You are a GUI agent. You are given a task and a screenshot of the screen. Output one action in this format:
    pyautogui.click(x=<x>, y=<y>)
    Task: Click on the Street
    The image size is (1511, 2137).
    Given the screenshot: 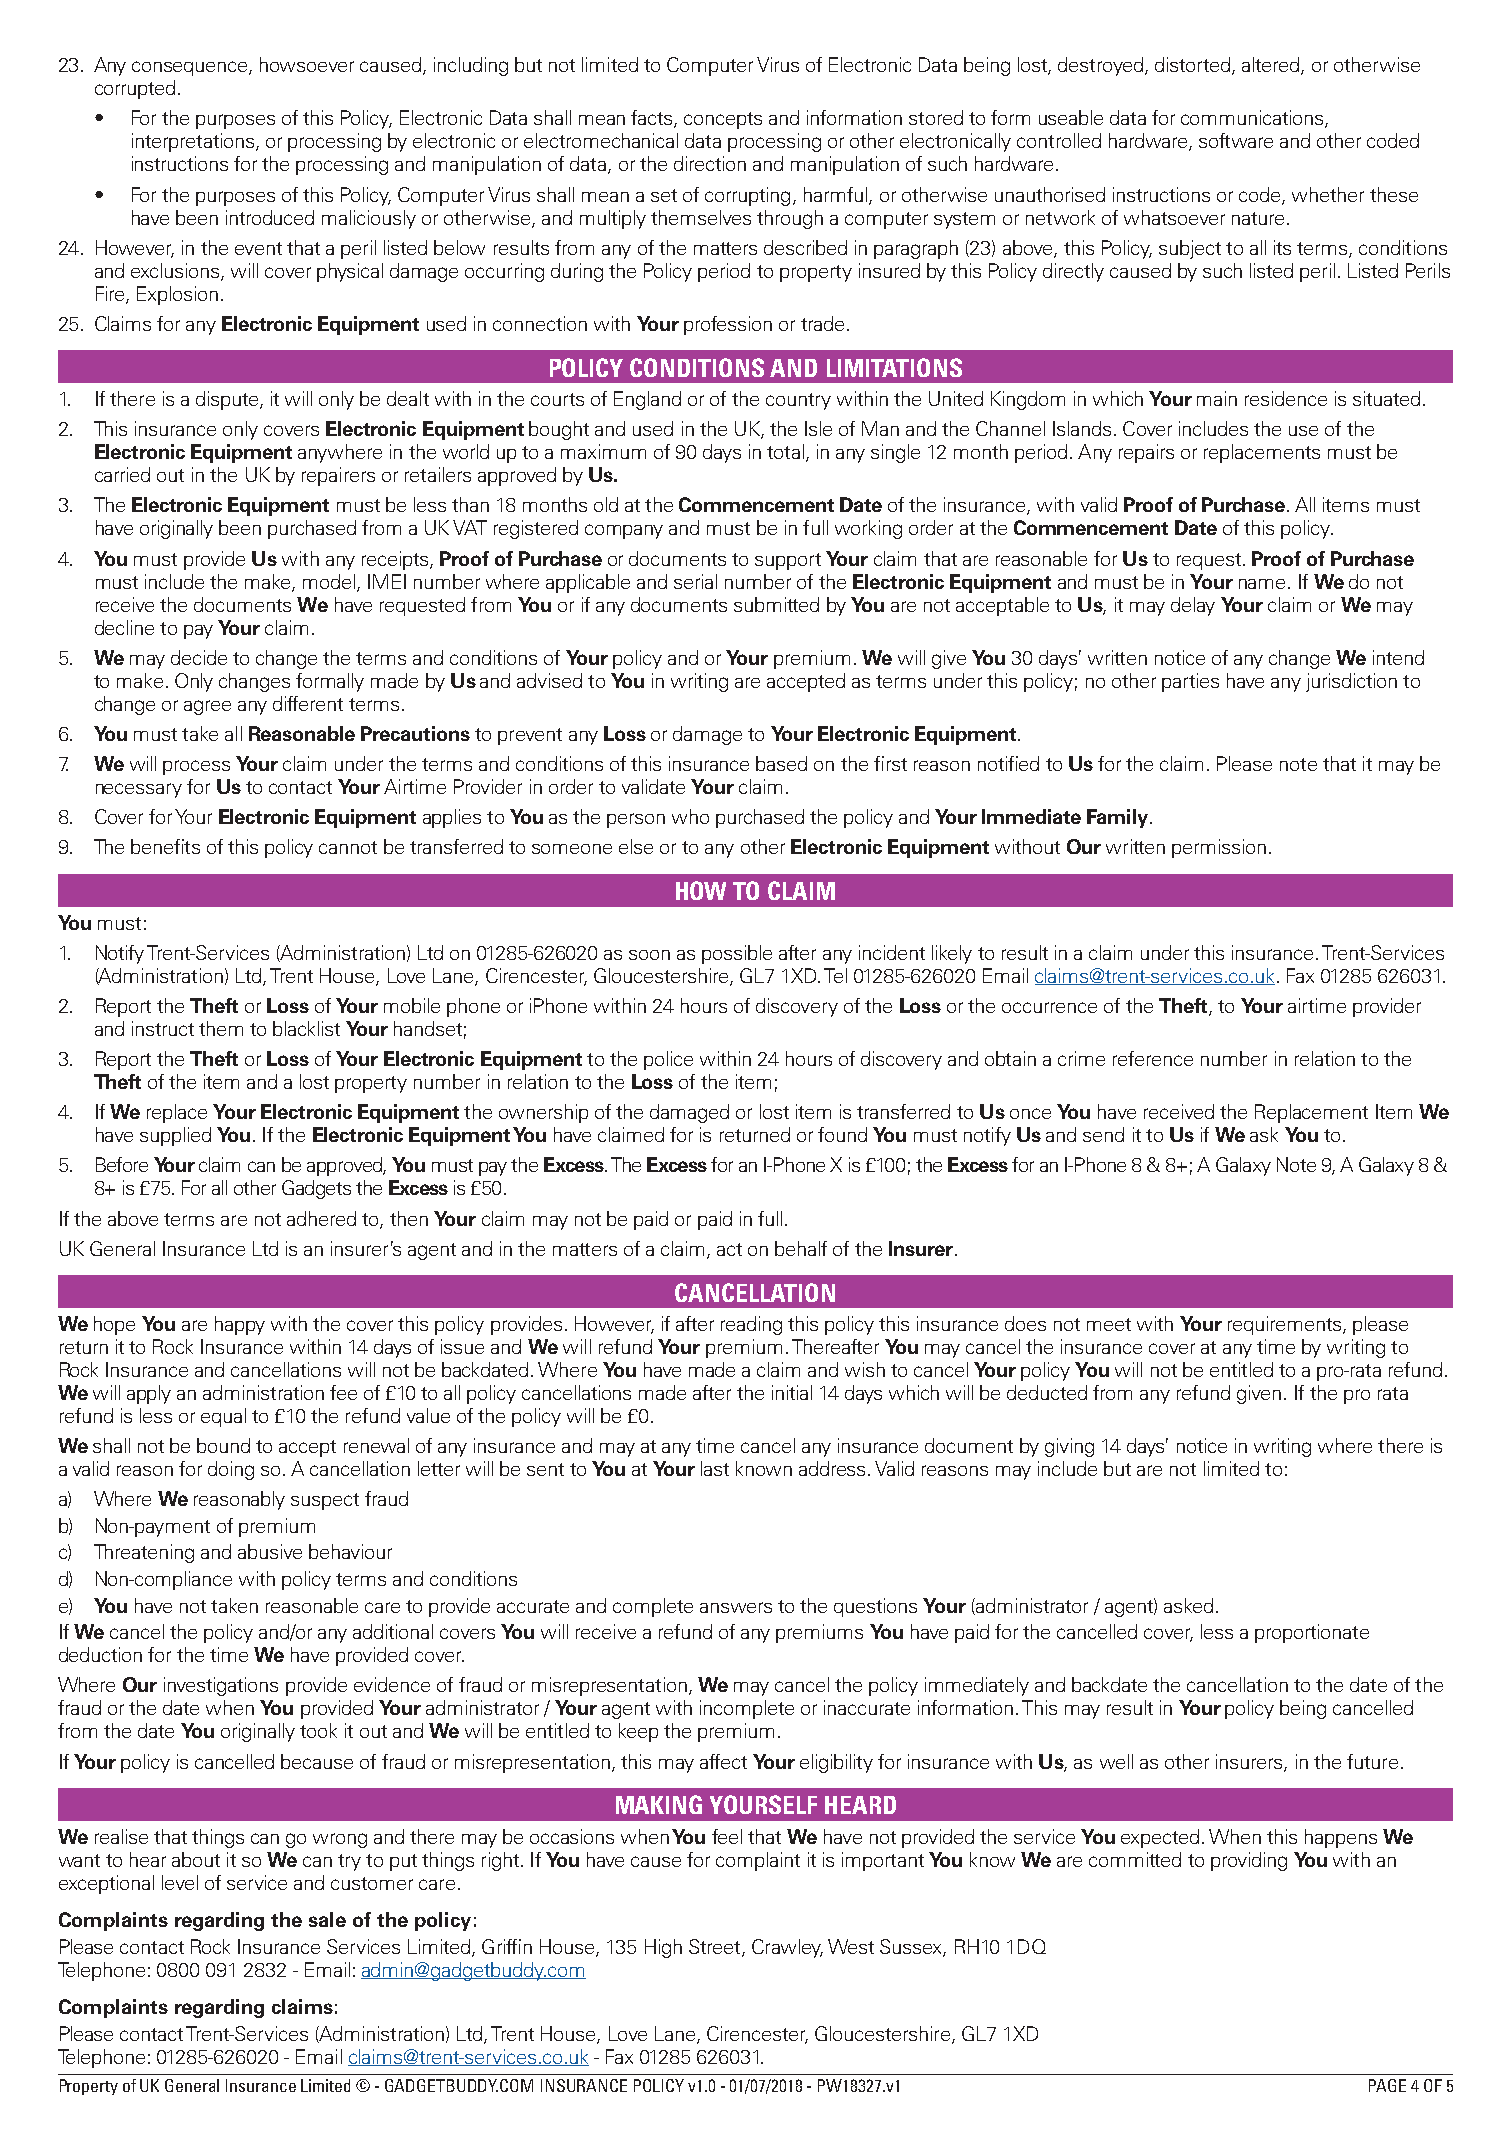 What is the action you would take?
    pyautogui.click(x=716, y=1947)
